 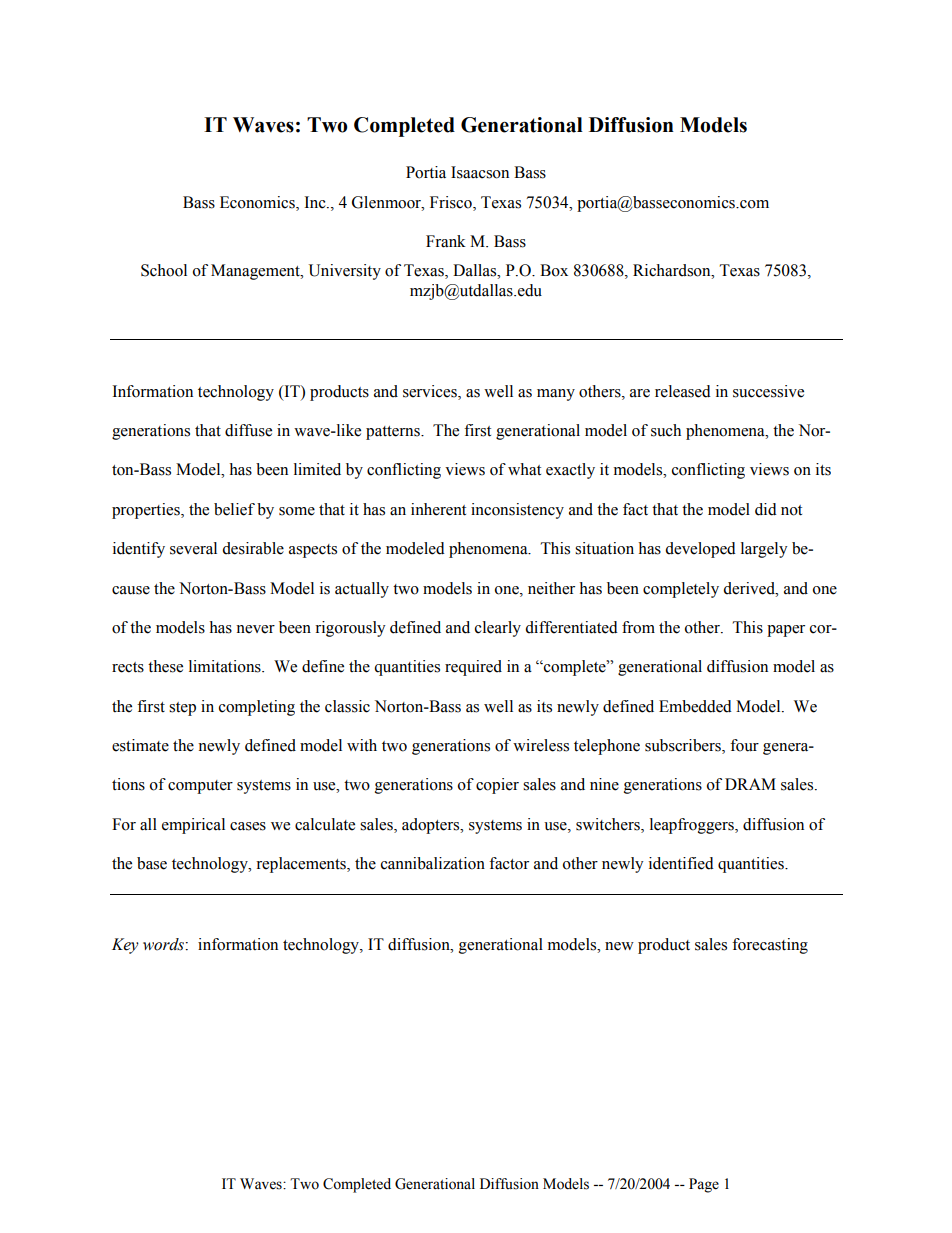 I want to click on School, so click(x=164, y=270).
